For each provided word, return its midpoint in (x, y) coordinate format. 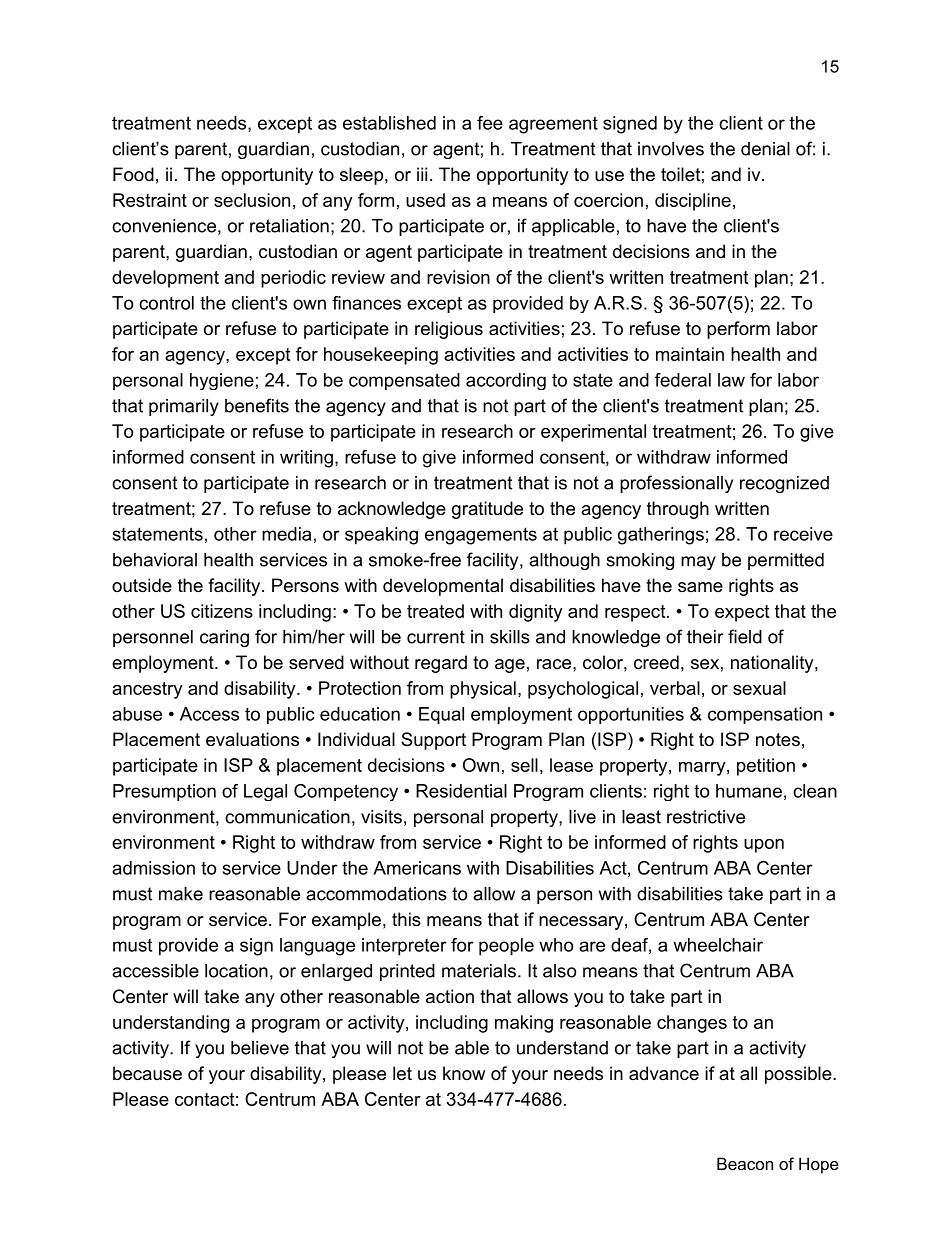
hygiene (222, 381)
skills (510, 637)
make (181, 894)
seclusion (252, 200)
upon (764, 846)
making (524, 1024)
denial (765, 149)
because (147, 1073)
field (745, 636)
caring (224, 638)
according (506, 381)
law (731, 380)
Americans (417, 868)
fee (490, 123)
